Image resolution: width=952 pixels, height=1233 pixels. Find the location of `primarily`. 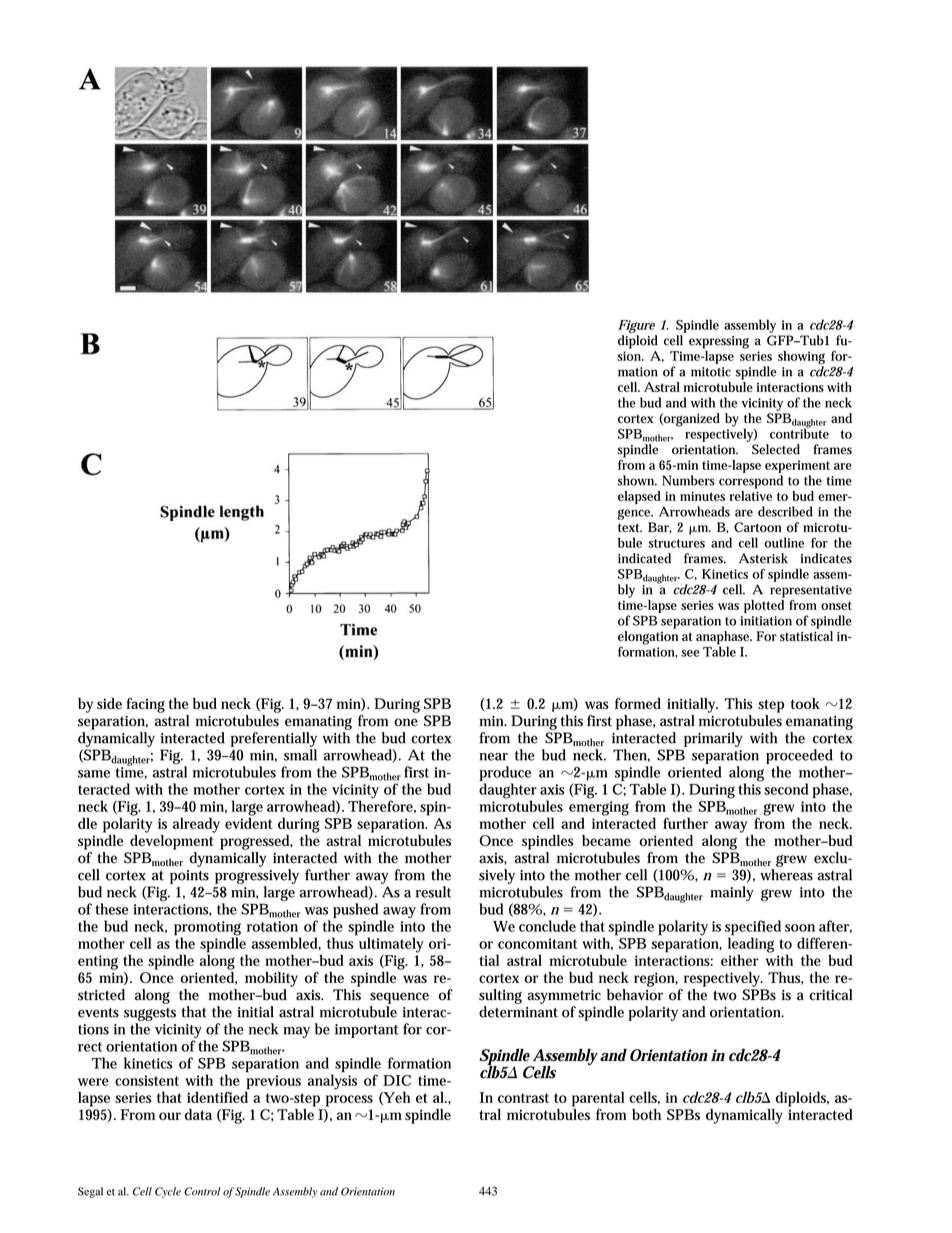

primarily is located at coordinates (713, 739).
